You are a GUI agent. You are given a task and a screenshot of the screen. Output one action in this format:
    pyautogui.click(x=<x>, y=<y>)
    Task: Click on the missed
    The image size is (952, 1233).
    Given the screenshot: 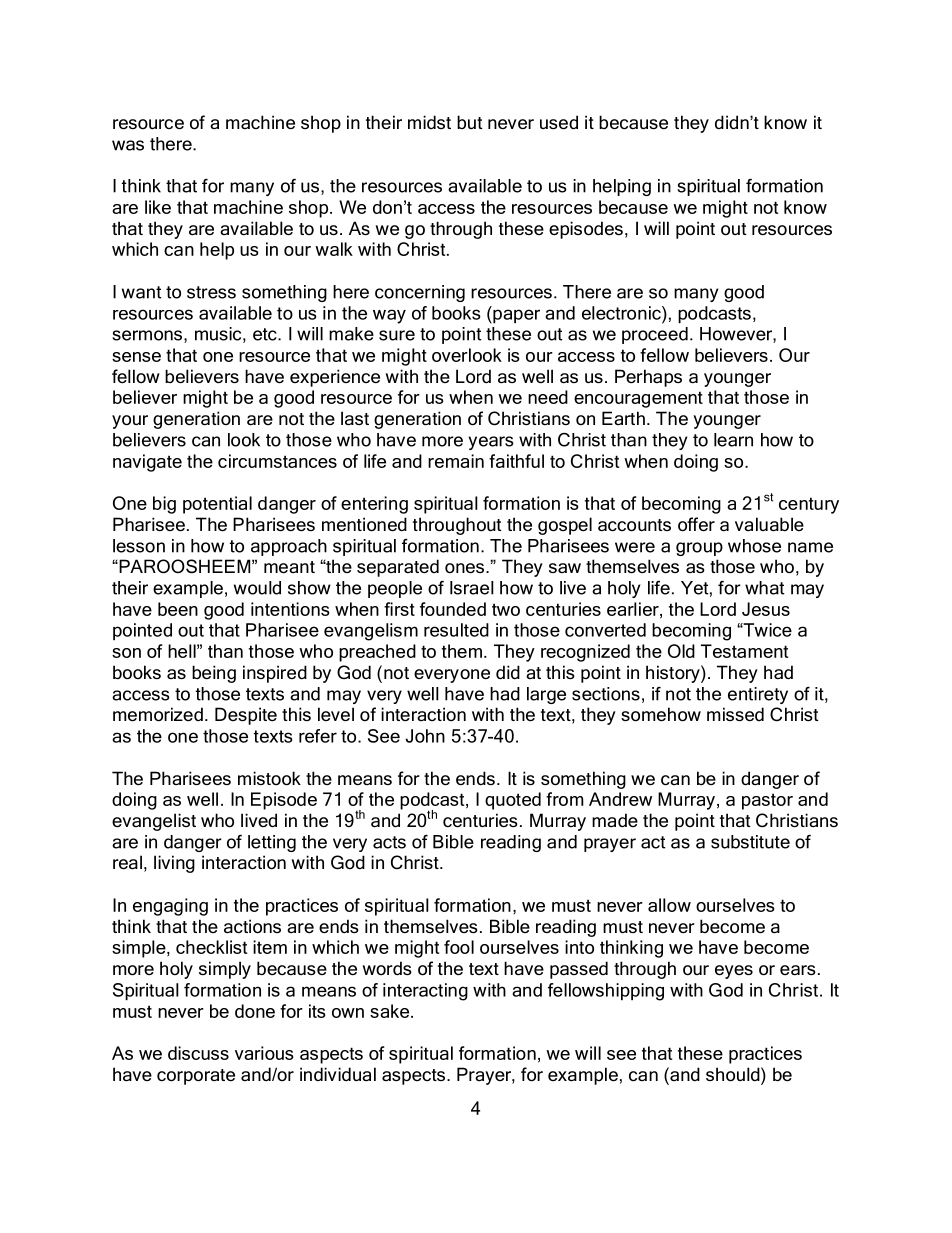 What is the action you would take?
    pyautogui.click(x=735, y=714)
